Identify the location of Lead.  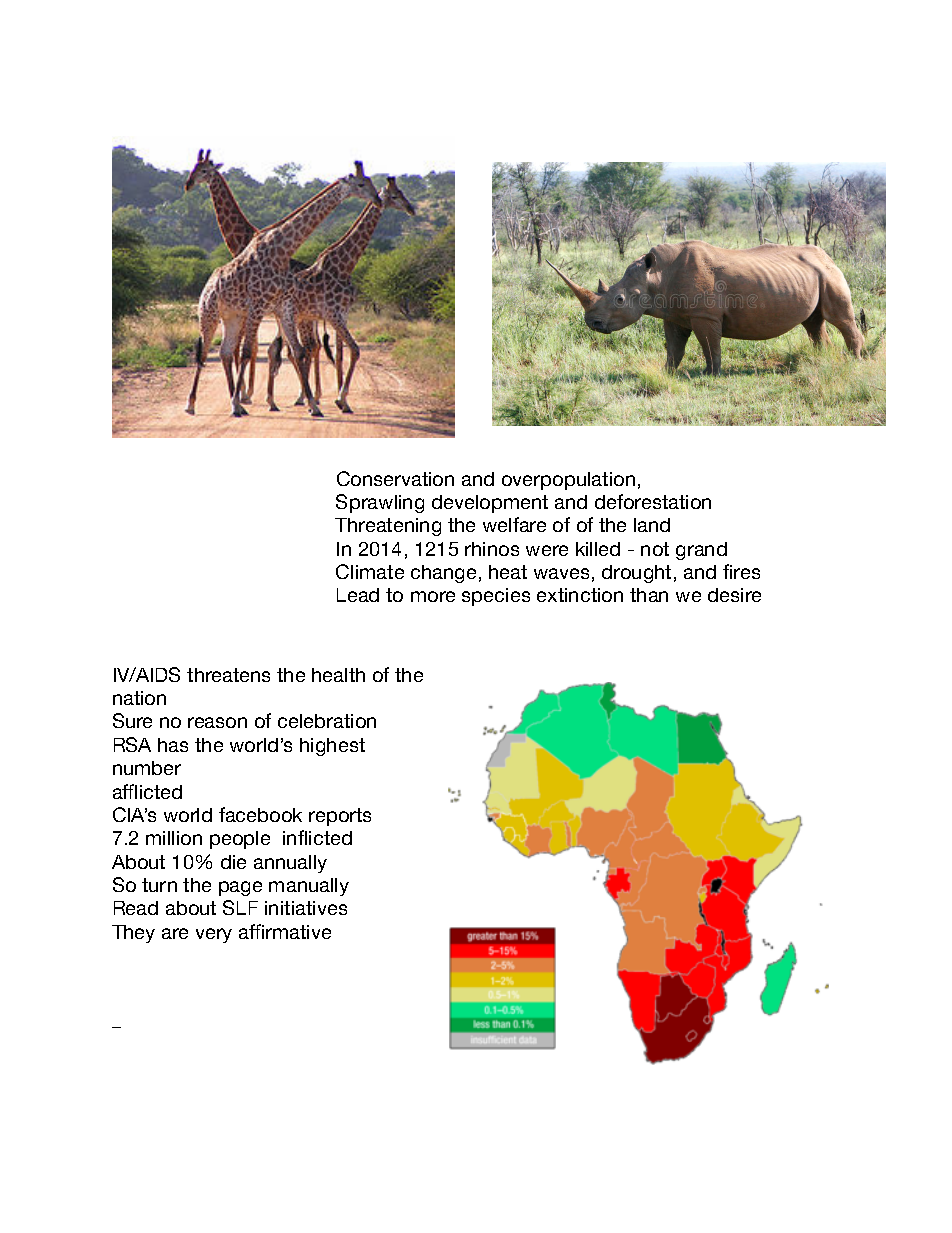
(358, 595).
